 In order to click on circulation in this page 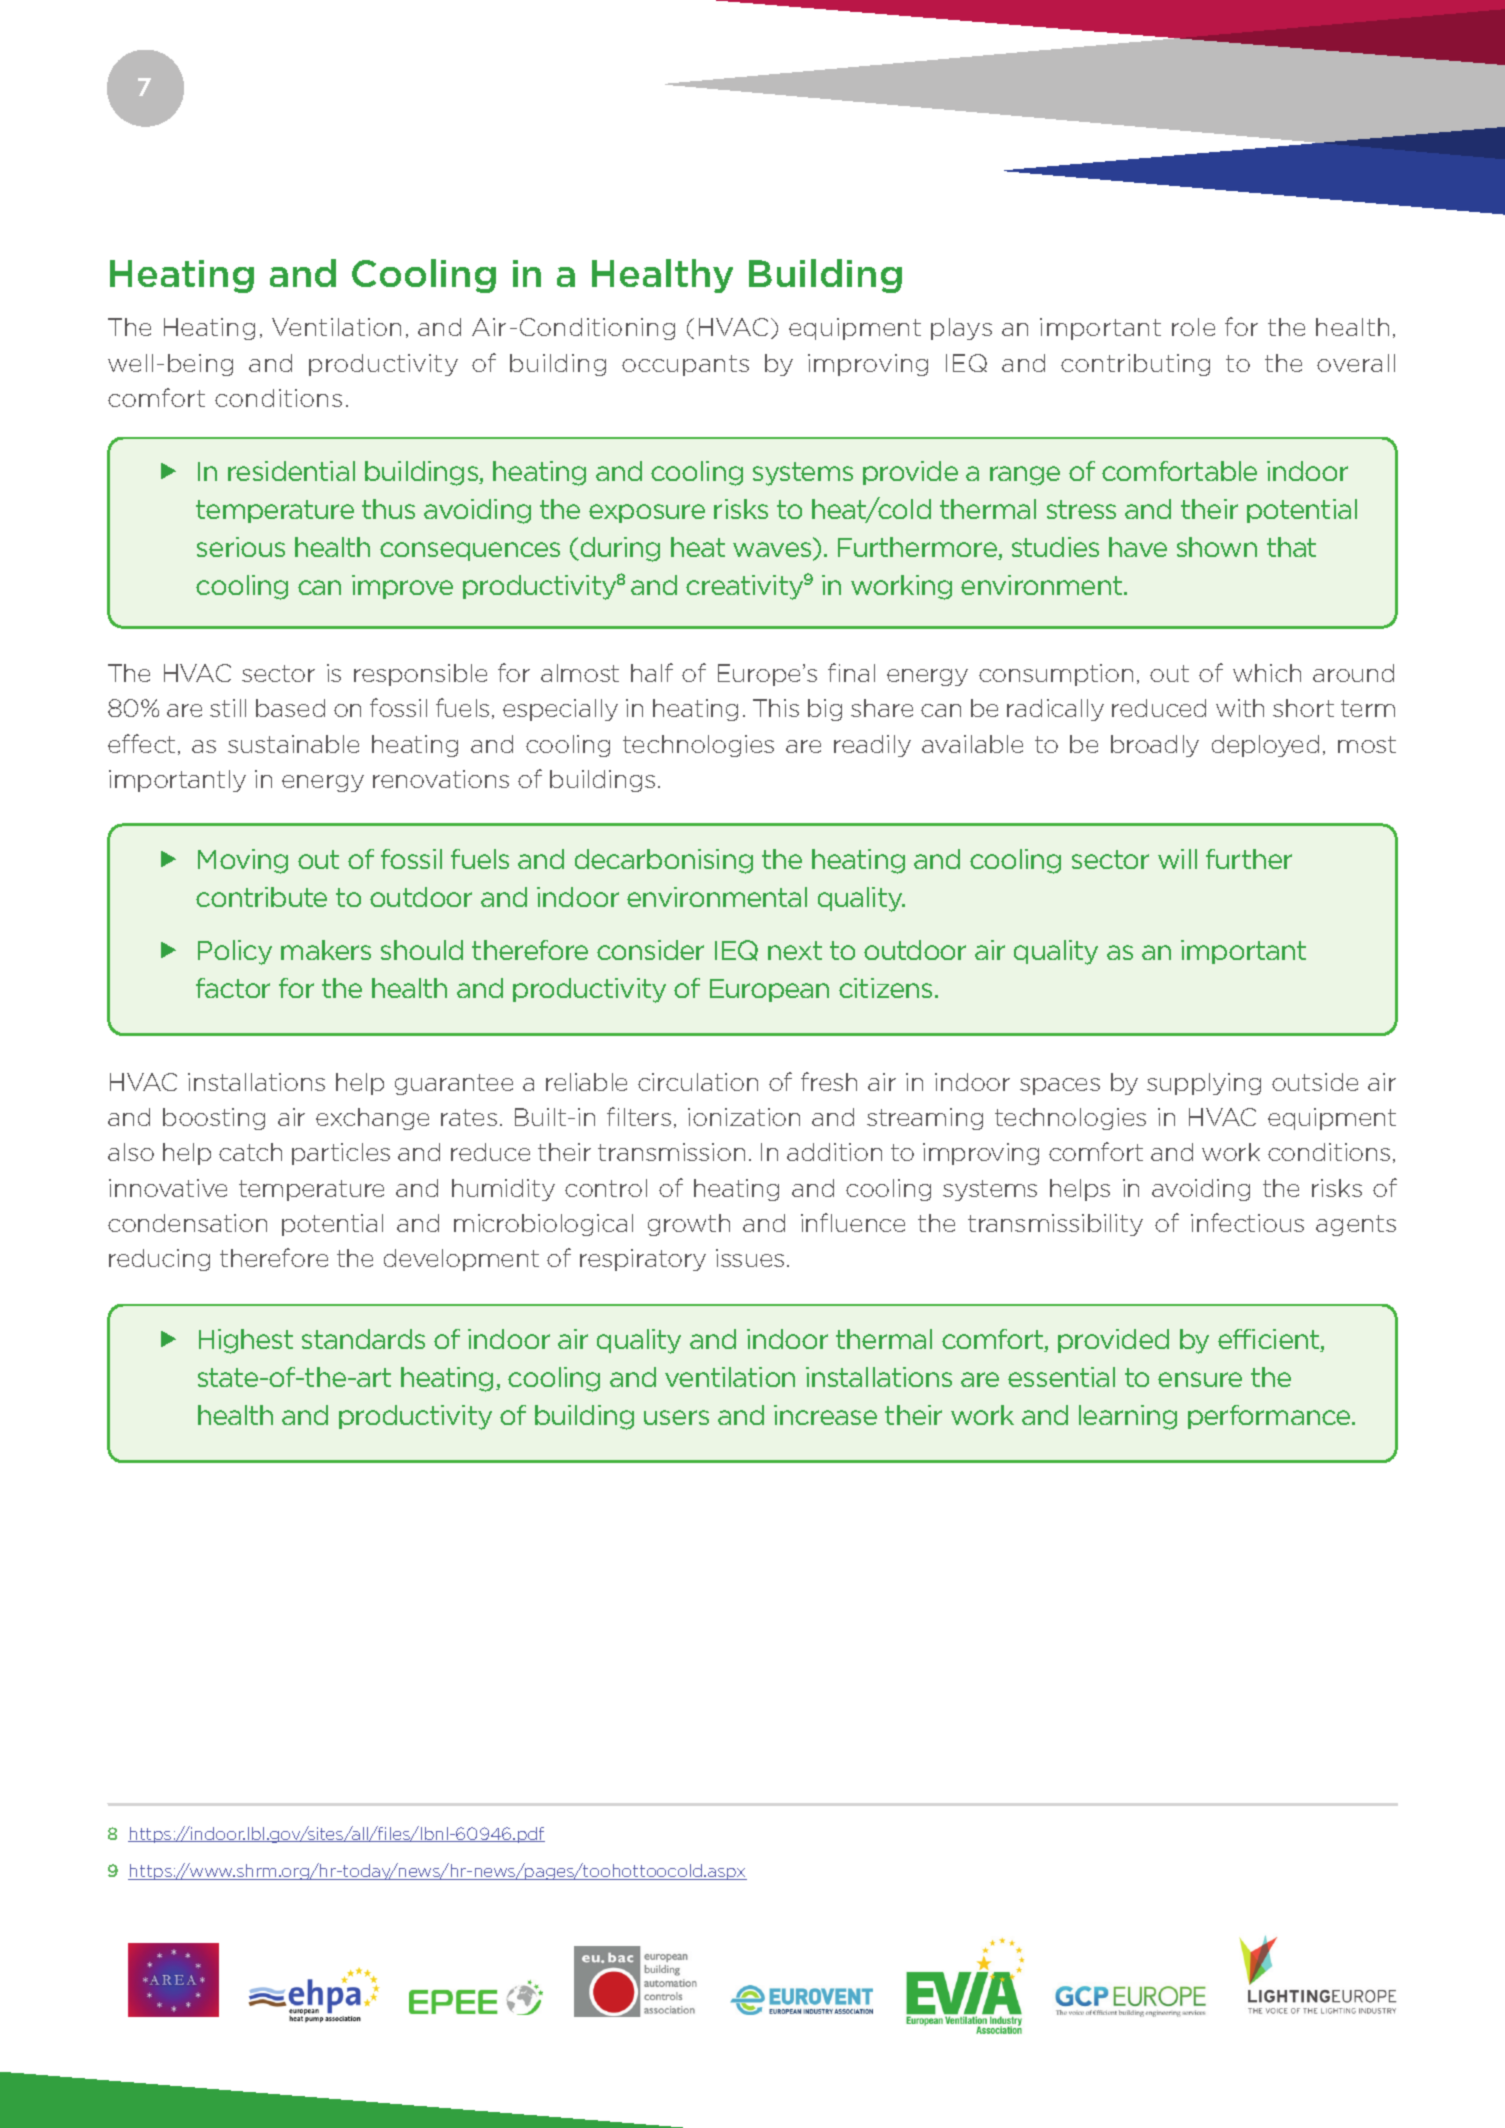, I will do `click(698, 1082)`.
